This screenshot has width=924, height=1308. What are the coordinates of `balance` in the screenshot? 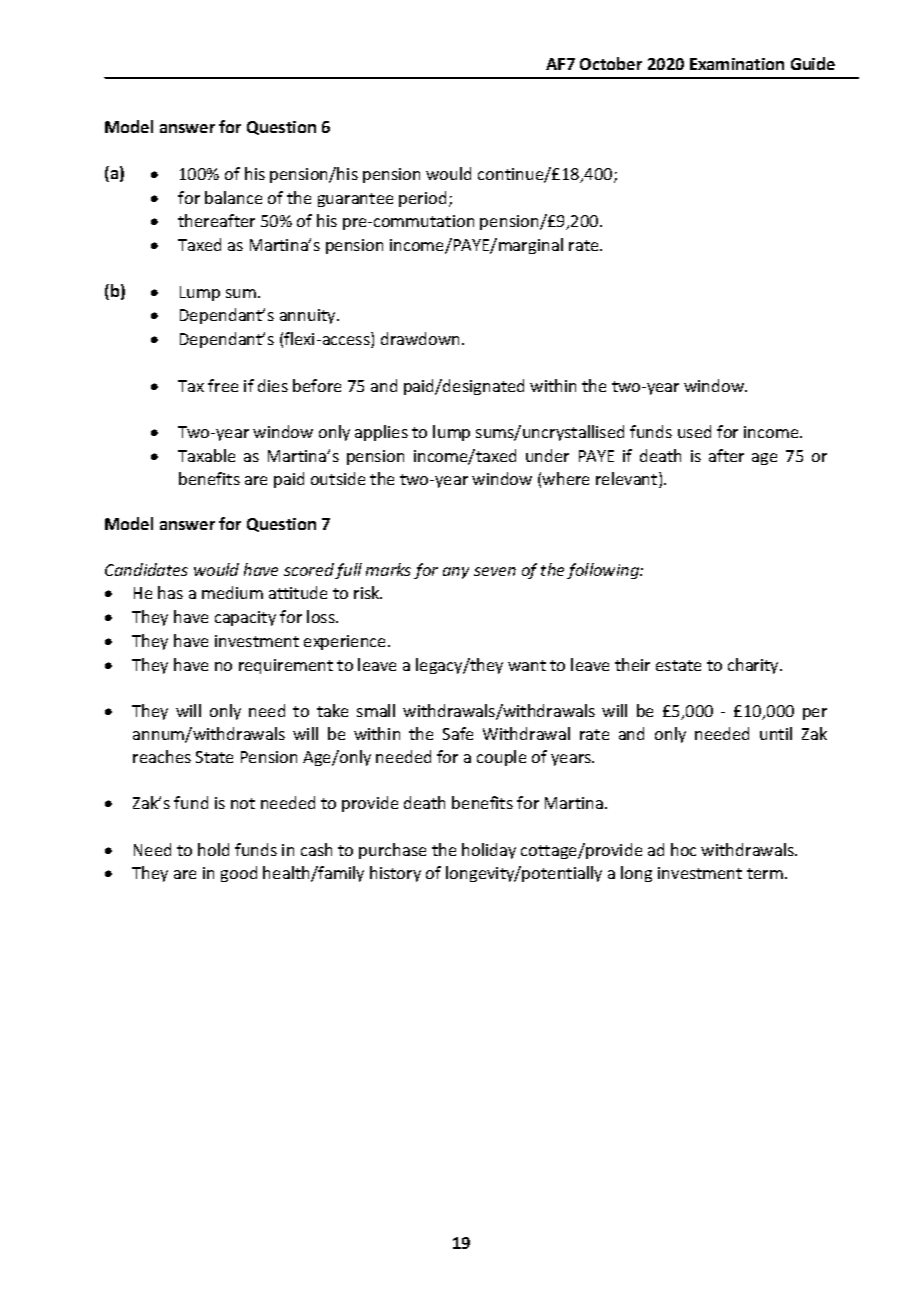 It's located at (233, 197).
